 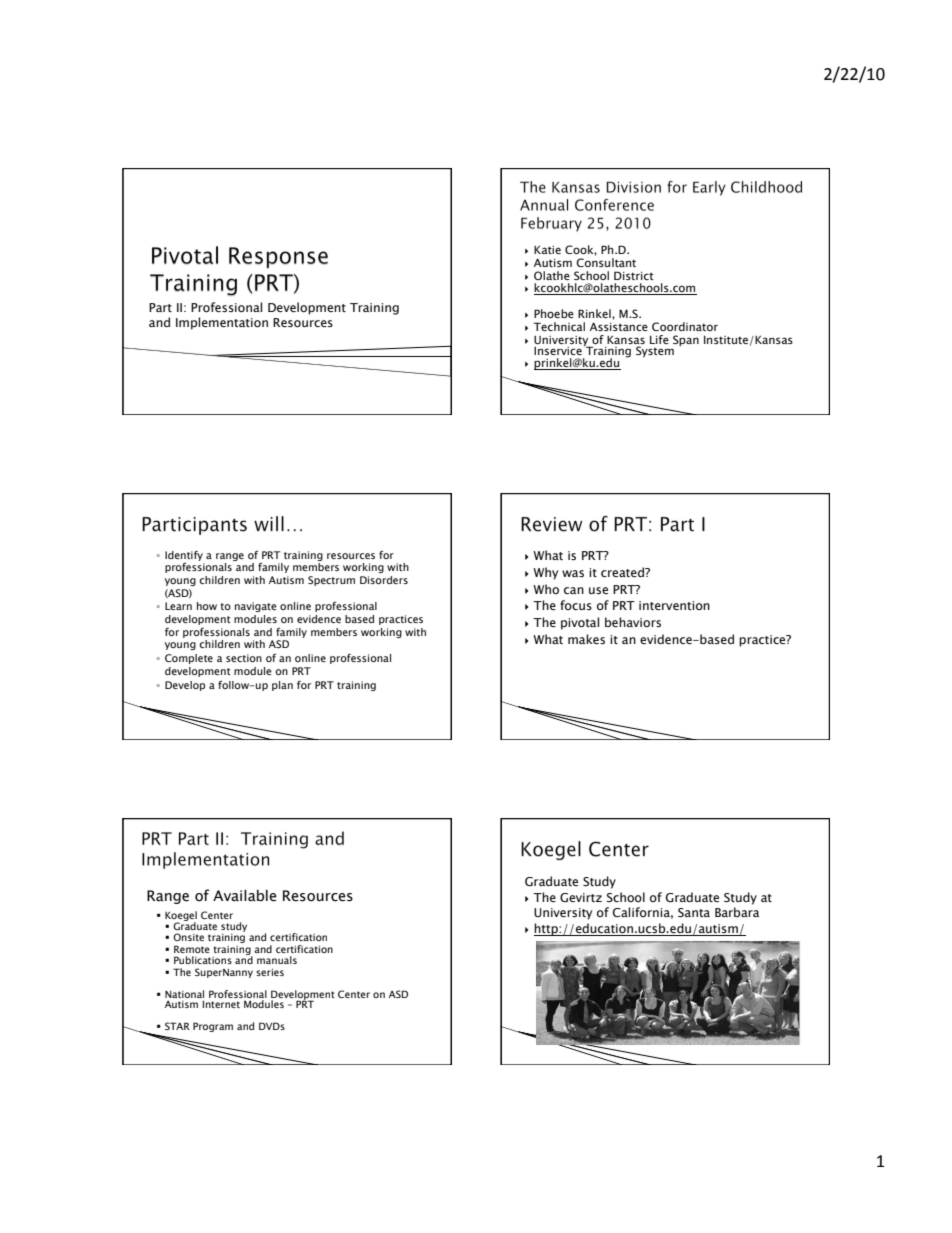 I want to click on Span, so click(x=686, y=340).
